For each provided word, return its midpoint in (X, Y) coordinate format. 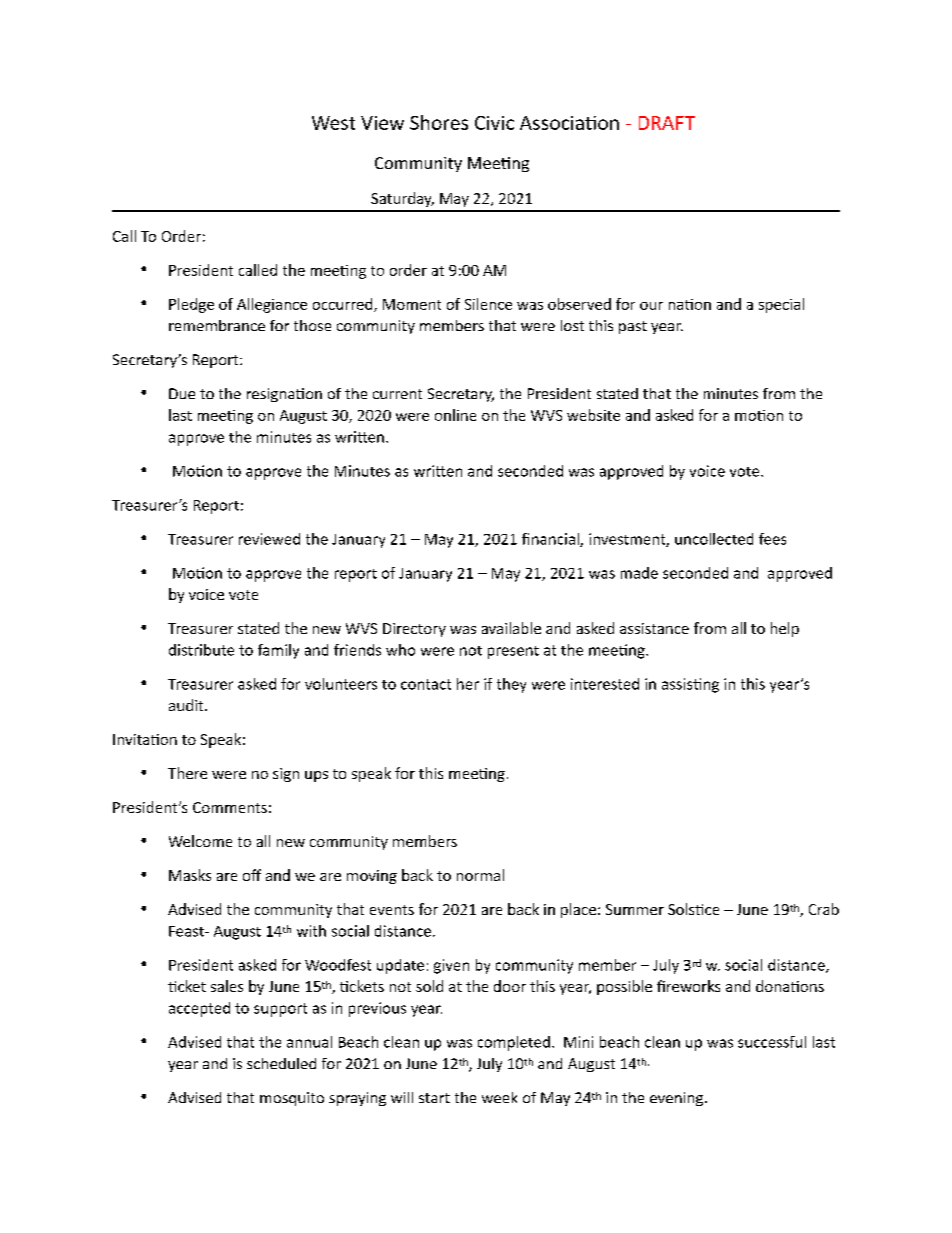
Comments (230, 807)
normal (480, 875)
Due (182, 393)
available (511, 628)
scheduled (281, 1063)
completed (514, 1043)
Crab (824, 909)
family (278, 651)
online (455, 415)
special (781, 305)
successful (772, 1042)
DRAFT (667, 123)
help (785, 629)
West (333, 123)
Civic (494, 123)
